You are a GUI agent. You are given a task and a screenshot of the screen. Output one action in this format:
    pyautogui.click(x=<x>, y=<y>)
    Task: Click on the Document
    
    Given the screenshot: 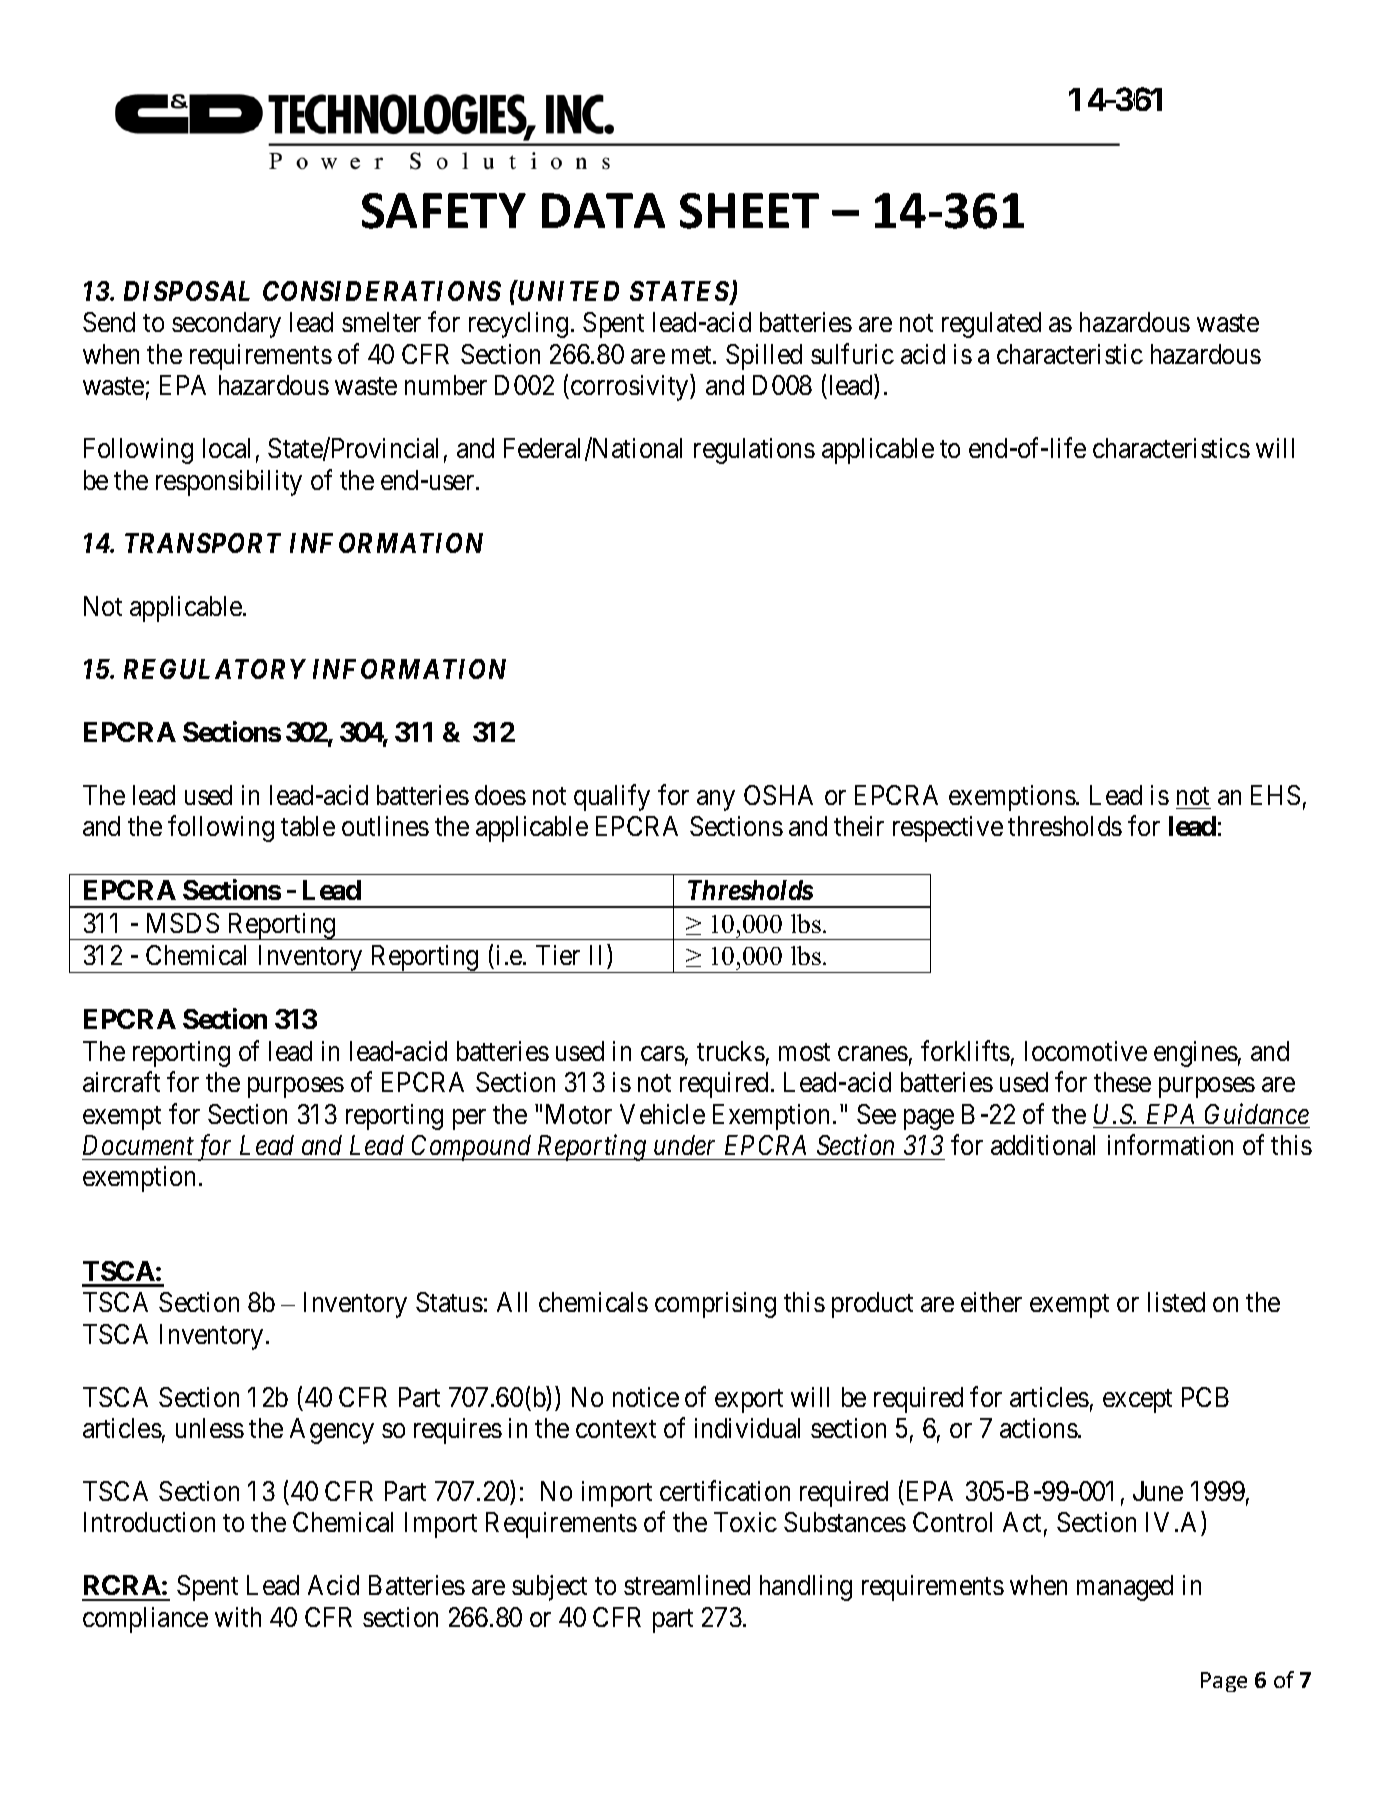 What is the action you would take?
    pyautogui.click(x=138, y=1145)
